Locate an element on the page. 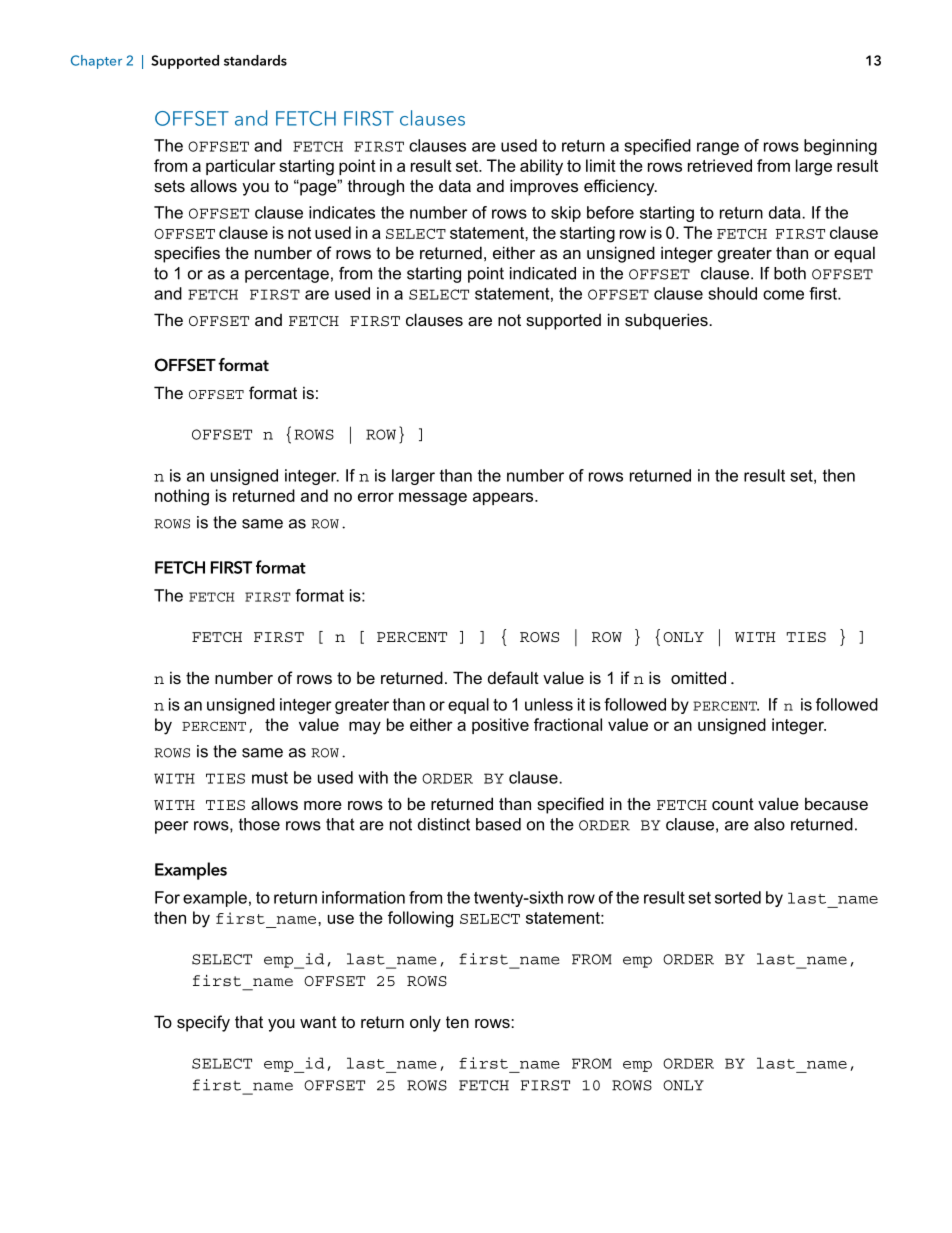 Image resolution: width=952 pixels, height=1233 pixels. range is located at coordinates (718, 148).
